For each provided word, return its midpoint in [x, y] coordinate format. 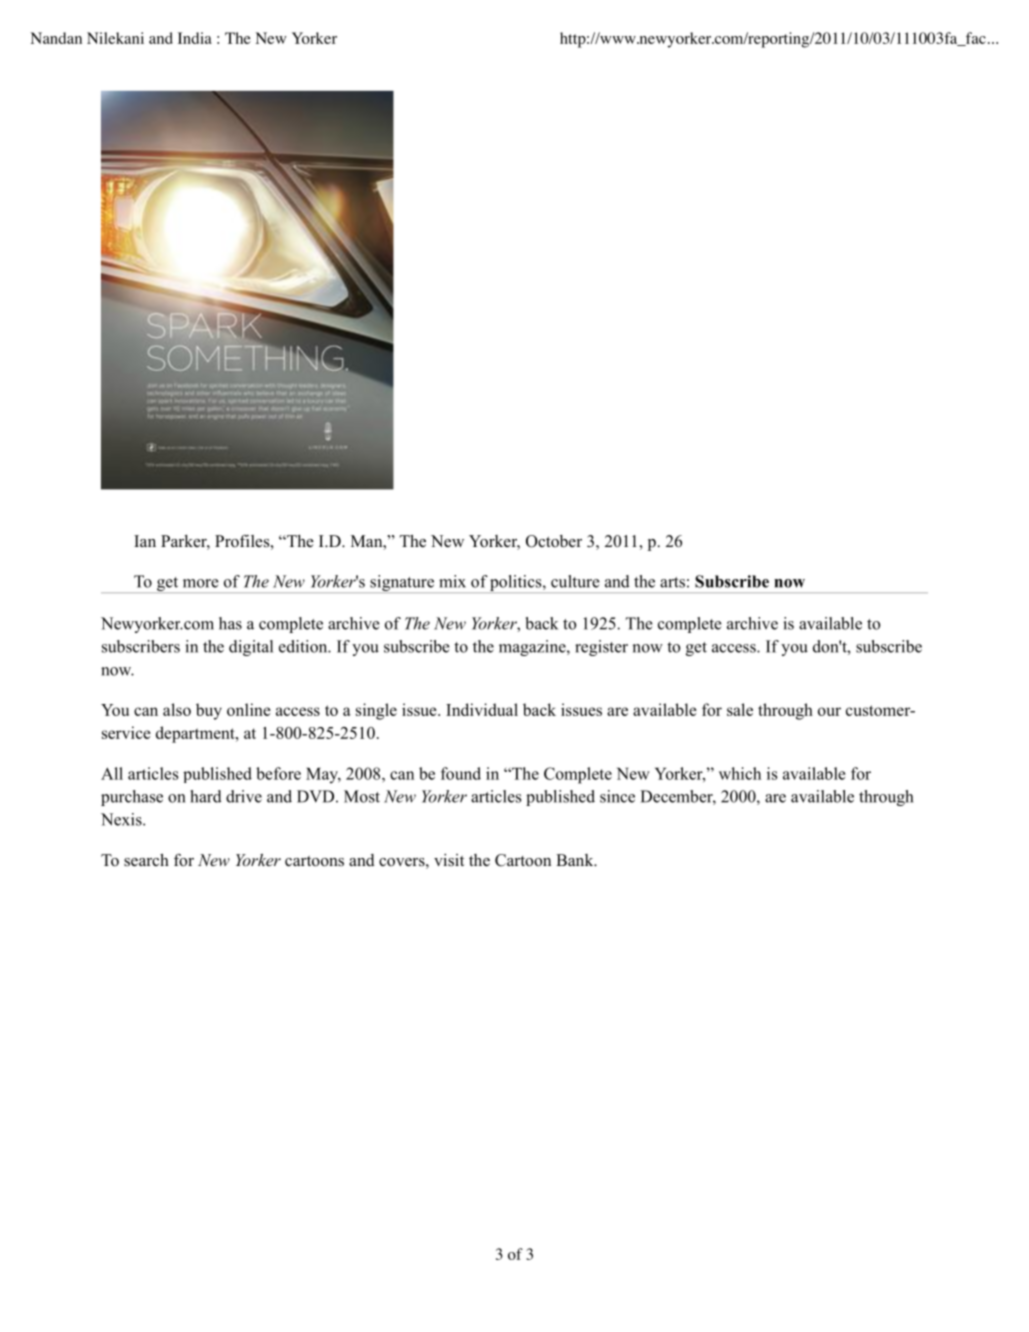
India [195, 38]
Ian [145, 541]
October [554, 541]
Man [368, 541]
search [146, 860]
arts [672, 582]
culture [575, 581]
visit [449, 860]
